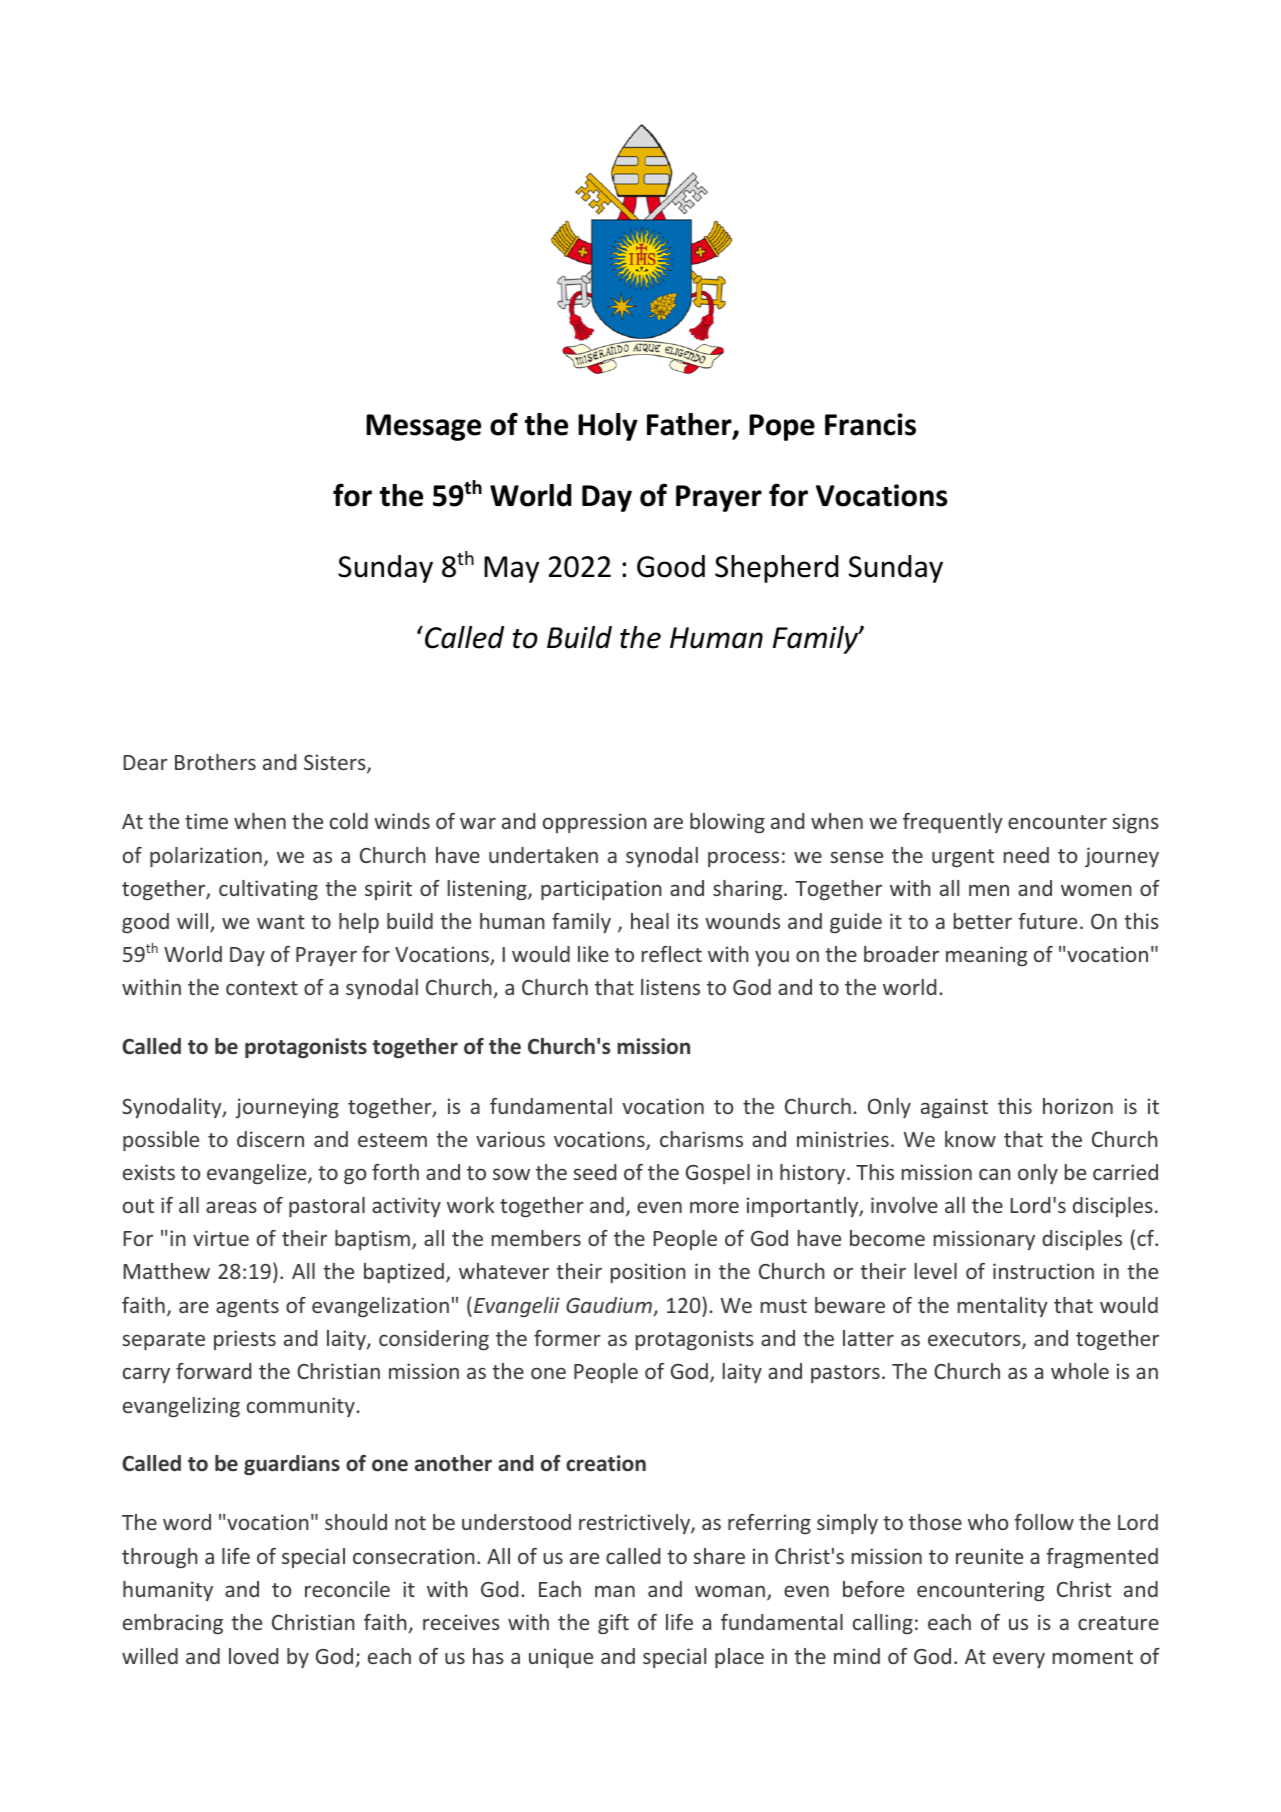 This screenshot has height=1812, width=1281. I want to click on context, so click(262, 988).
